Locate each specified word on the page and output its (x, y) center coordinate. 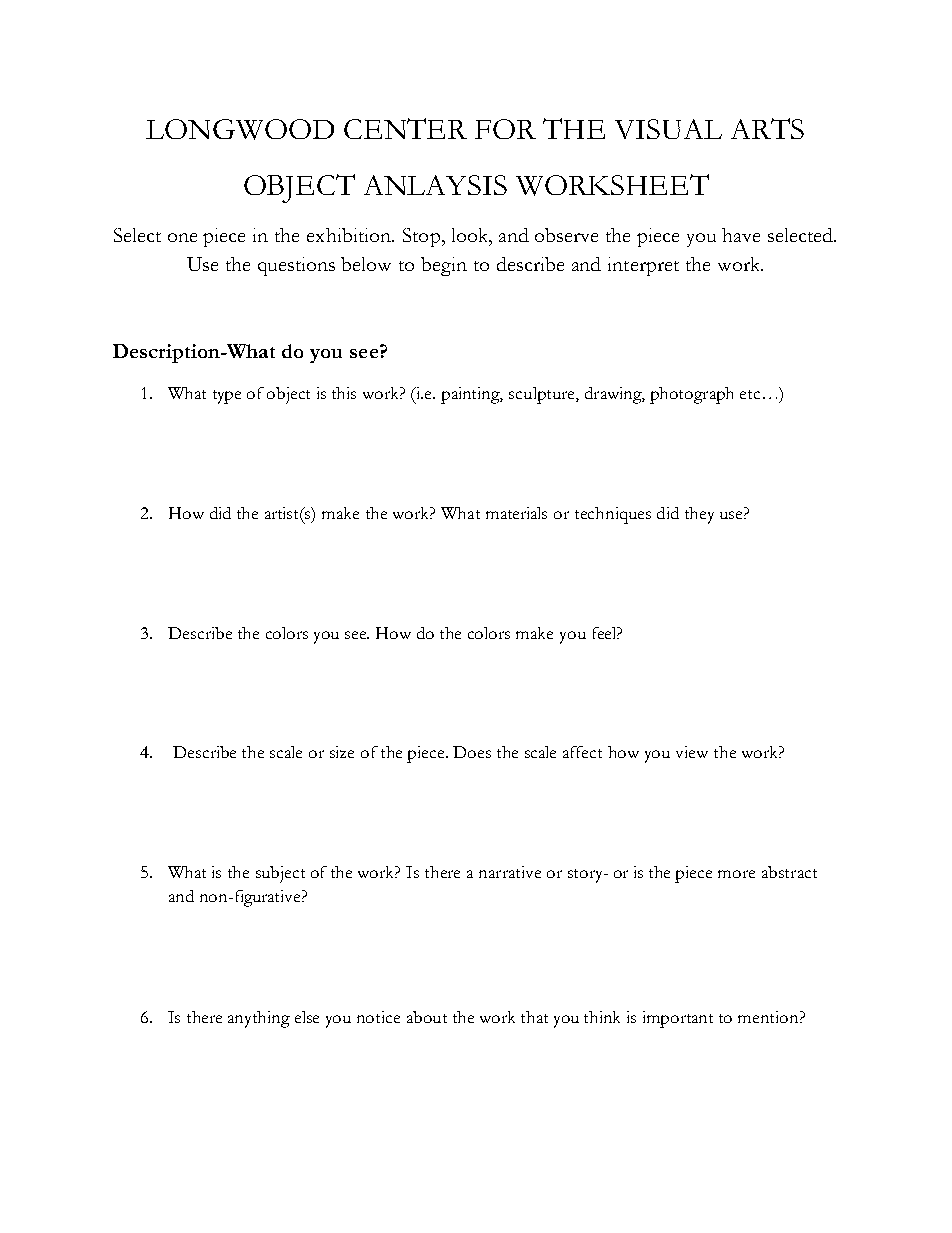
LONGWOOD (240, 129)
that (534, 1017)
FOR (505, 129)
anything (259, 1019)
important (678, 1019)
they (699, 515)
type (227, 397)
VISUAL (668, 129)
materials (516, 513)
